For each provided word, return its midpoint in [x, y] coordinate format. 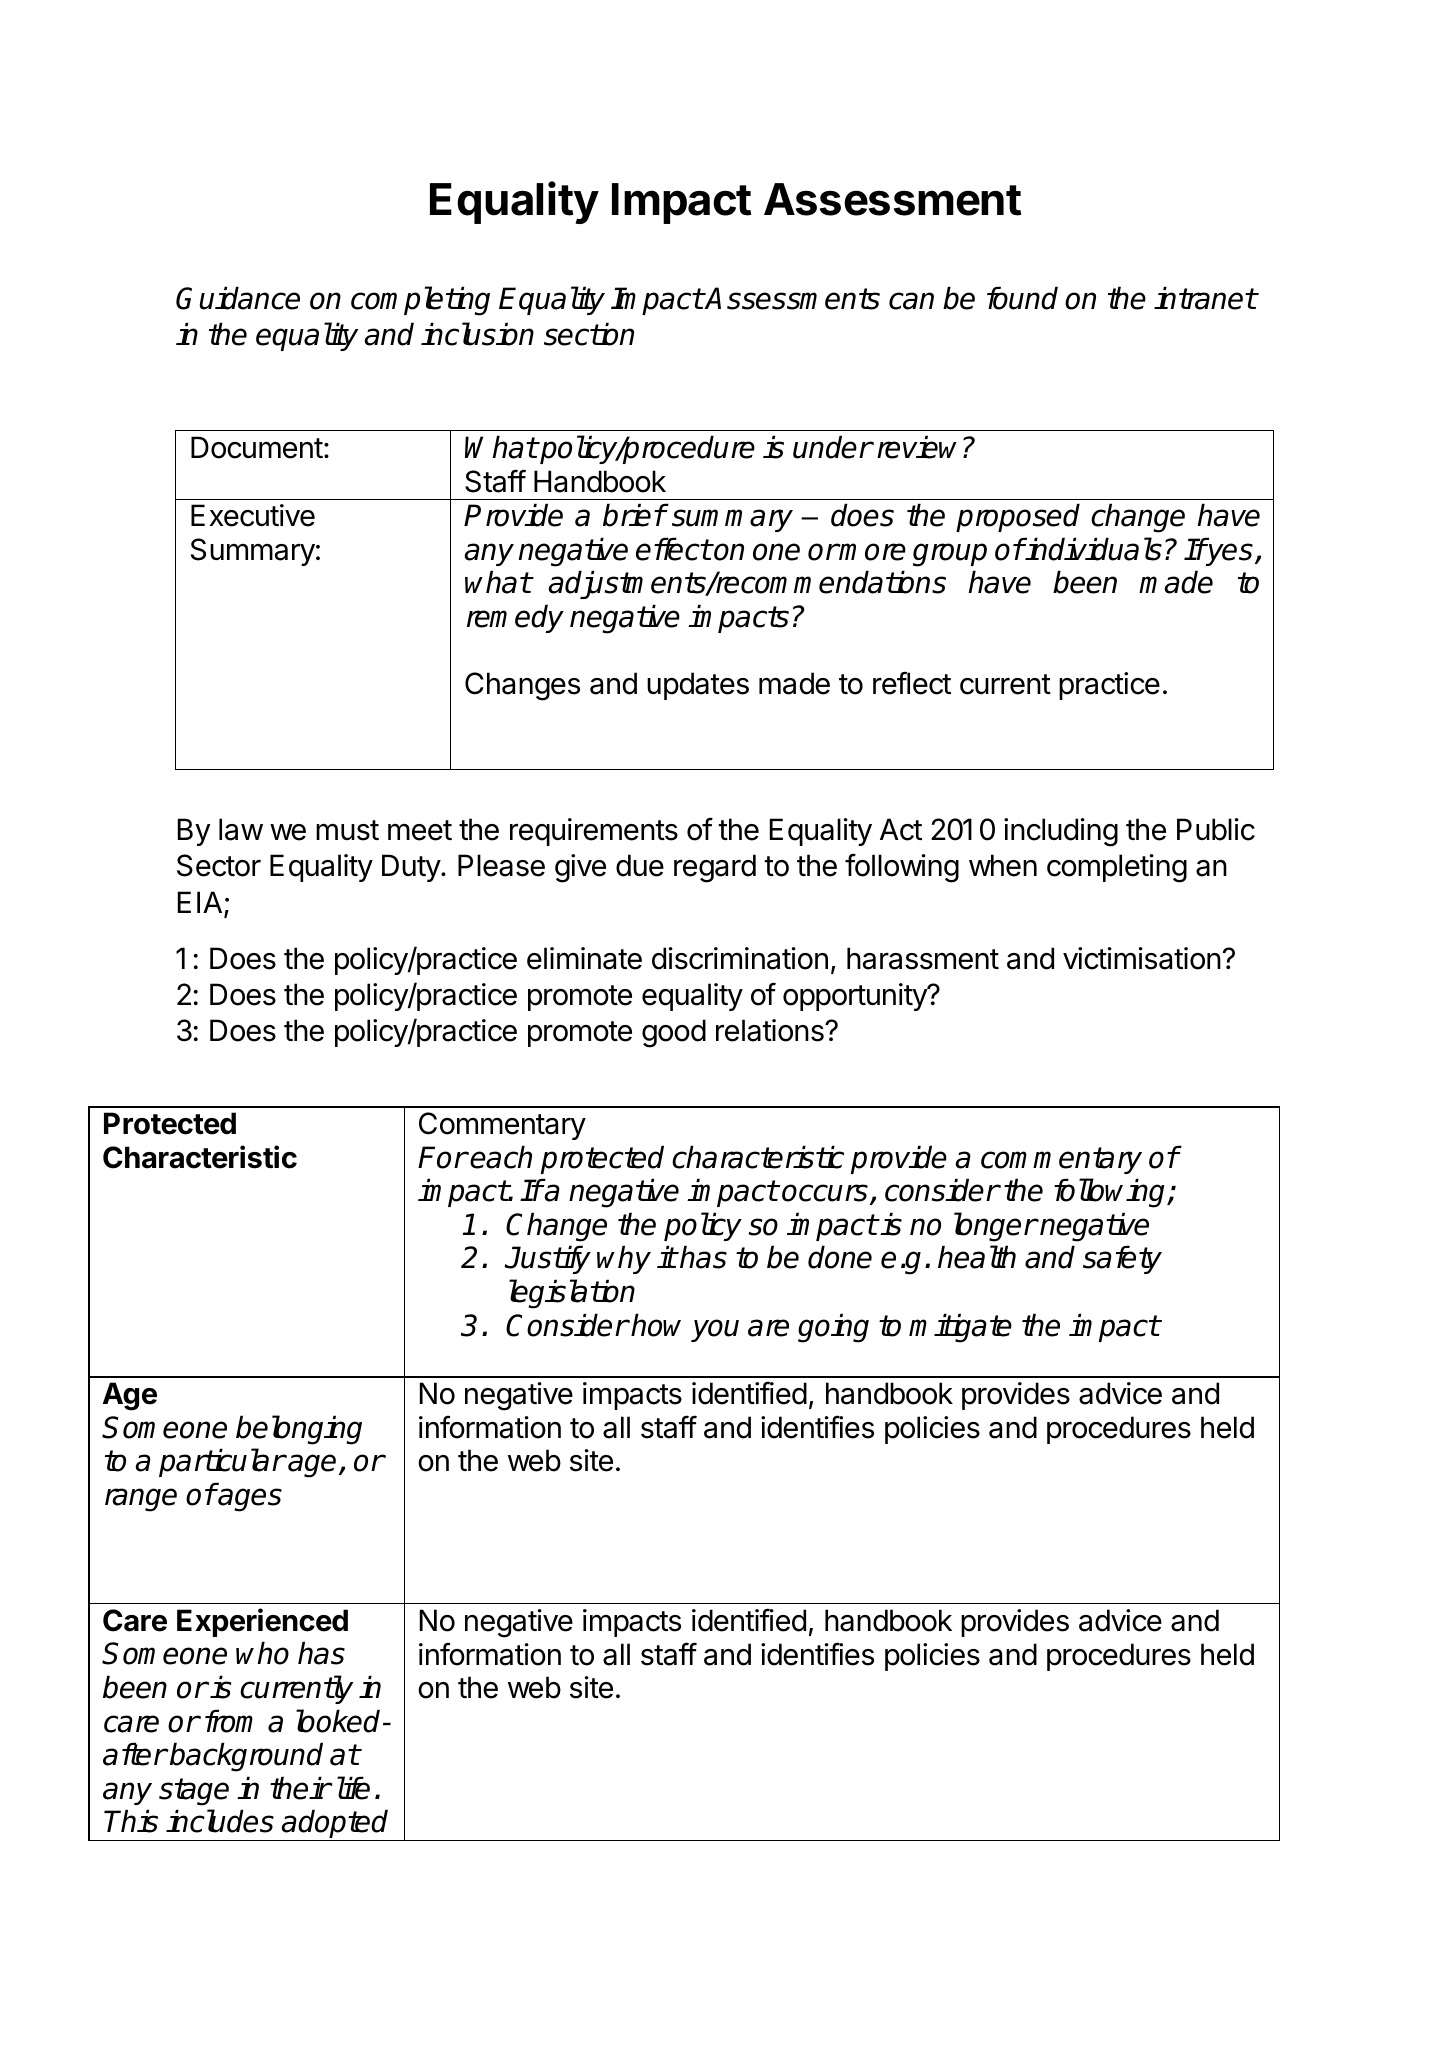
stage [194, 1792]
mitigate [960, 1328]
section [589, 334]
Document [257, 447]
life [353, 1788]
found [1022, 298]
